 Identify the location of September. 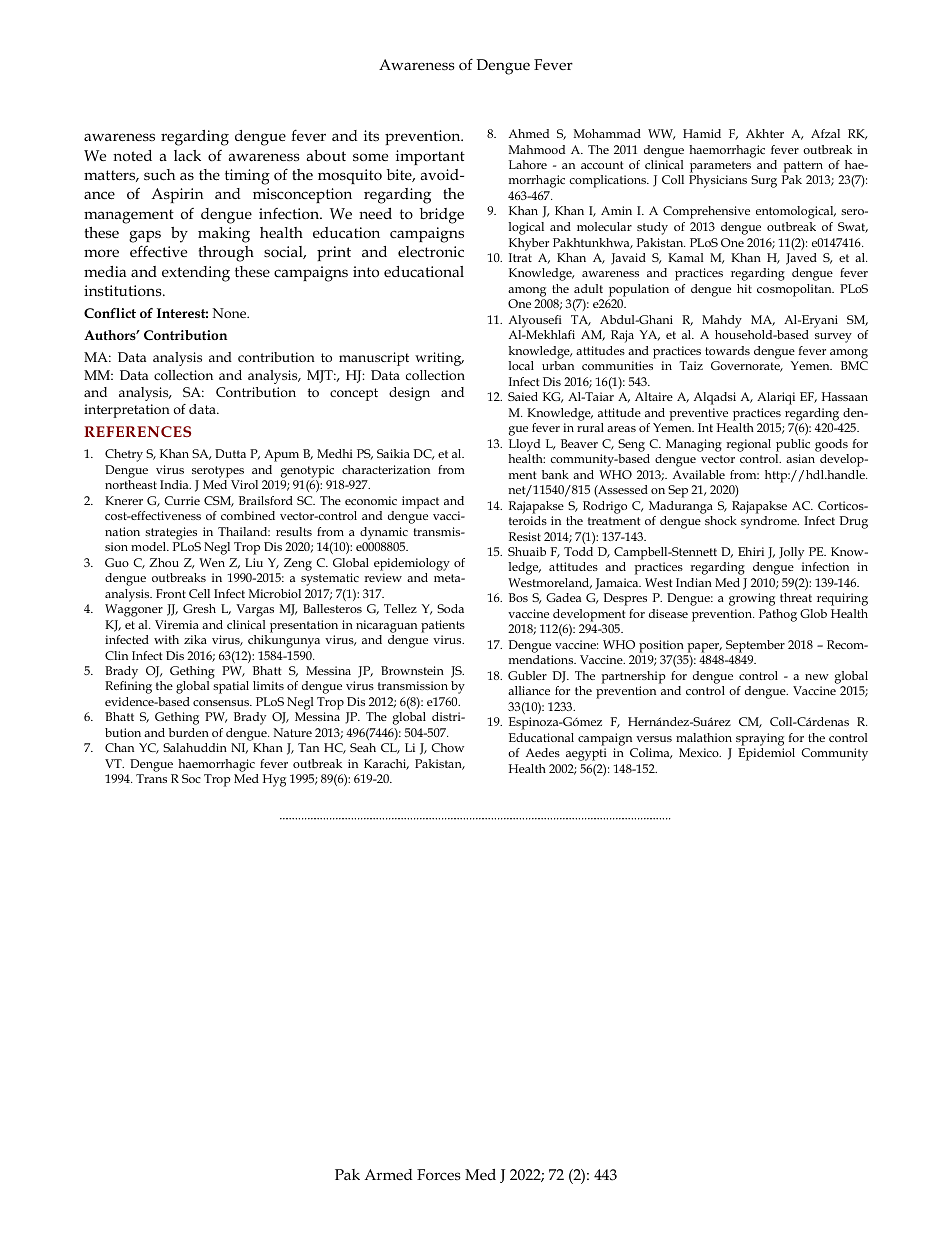
(755, 646).
